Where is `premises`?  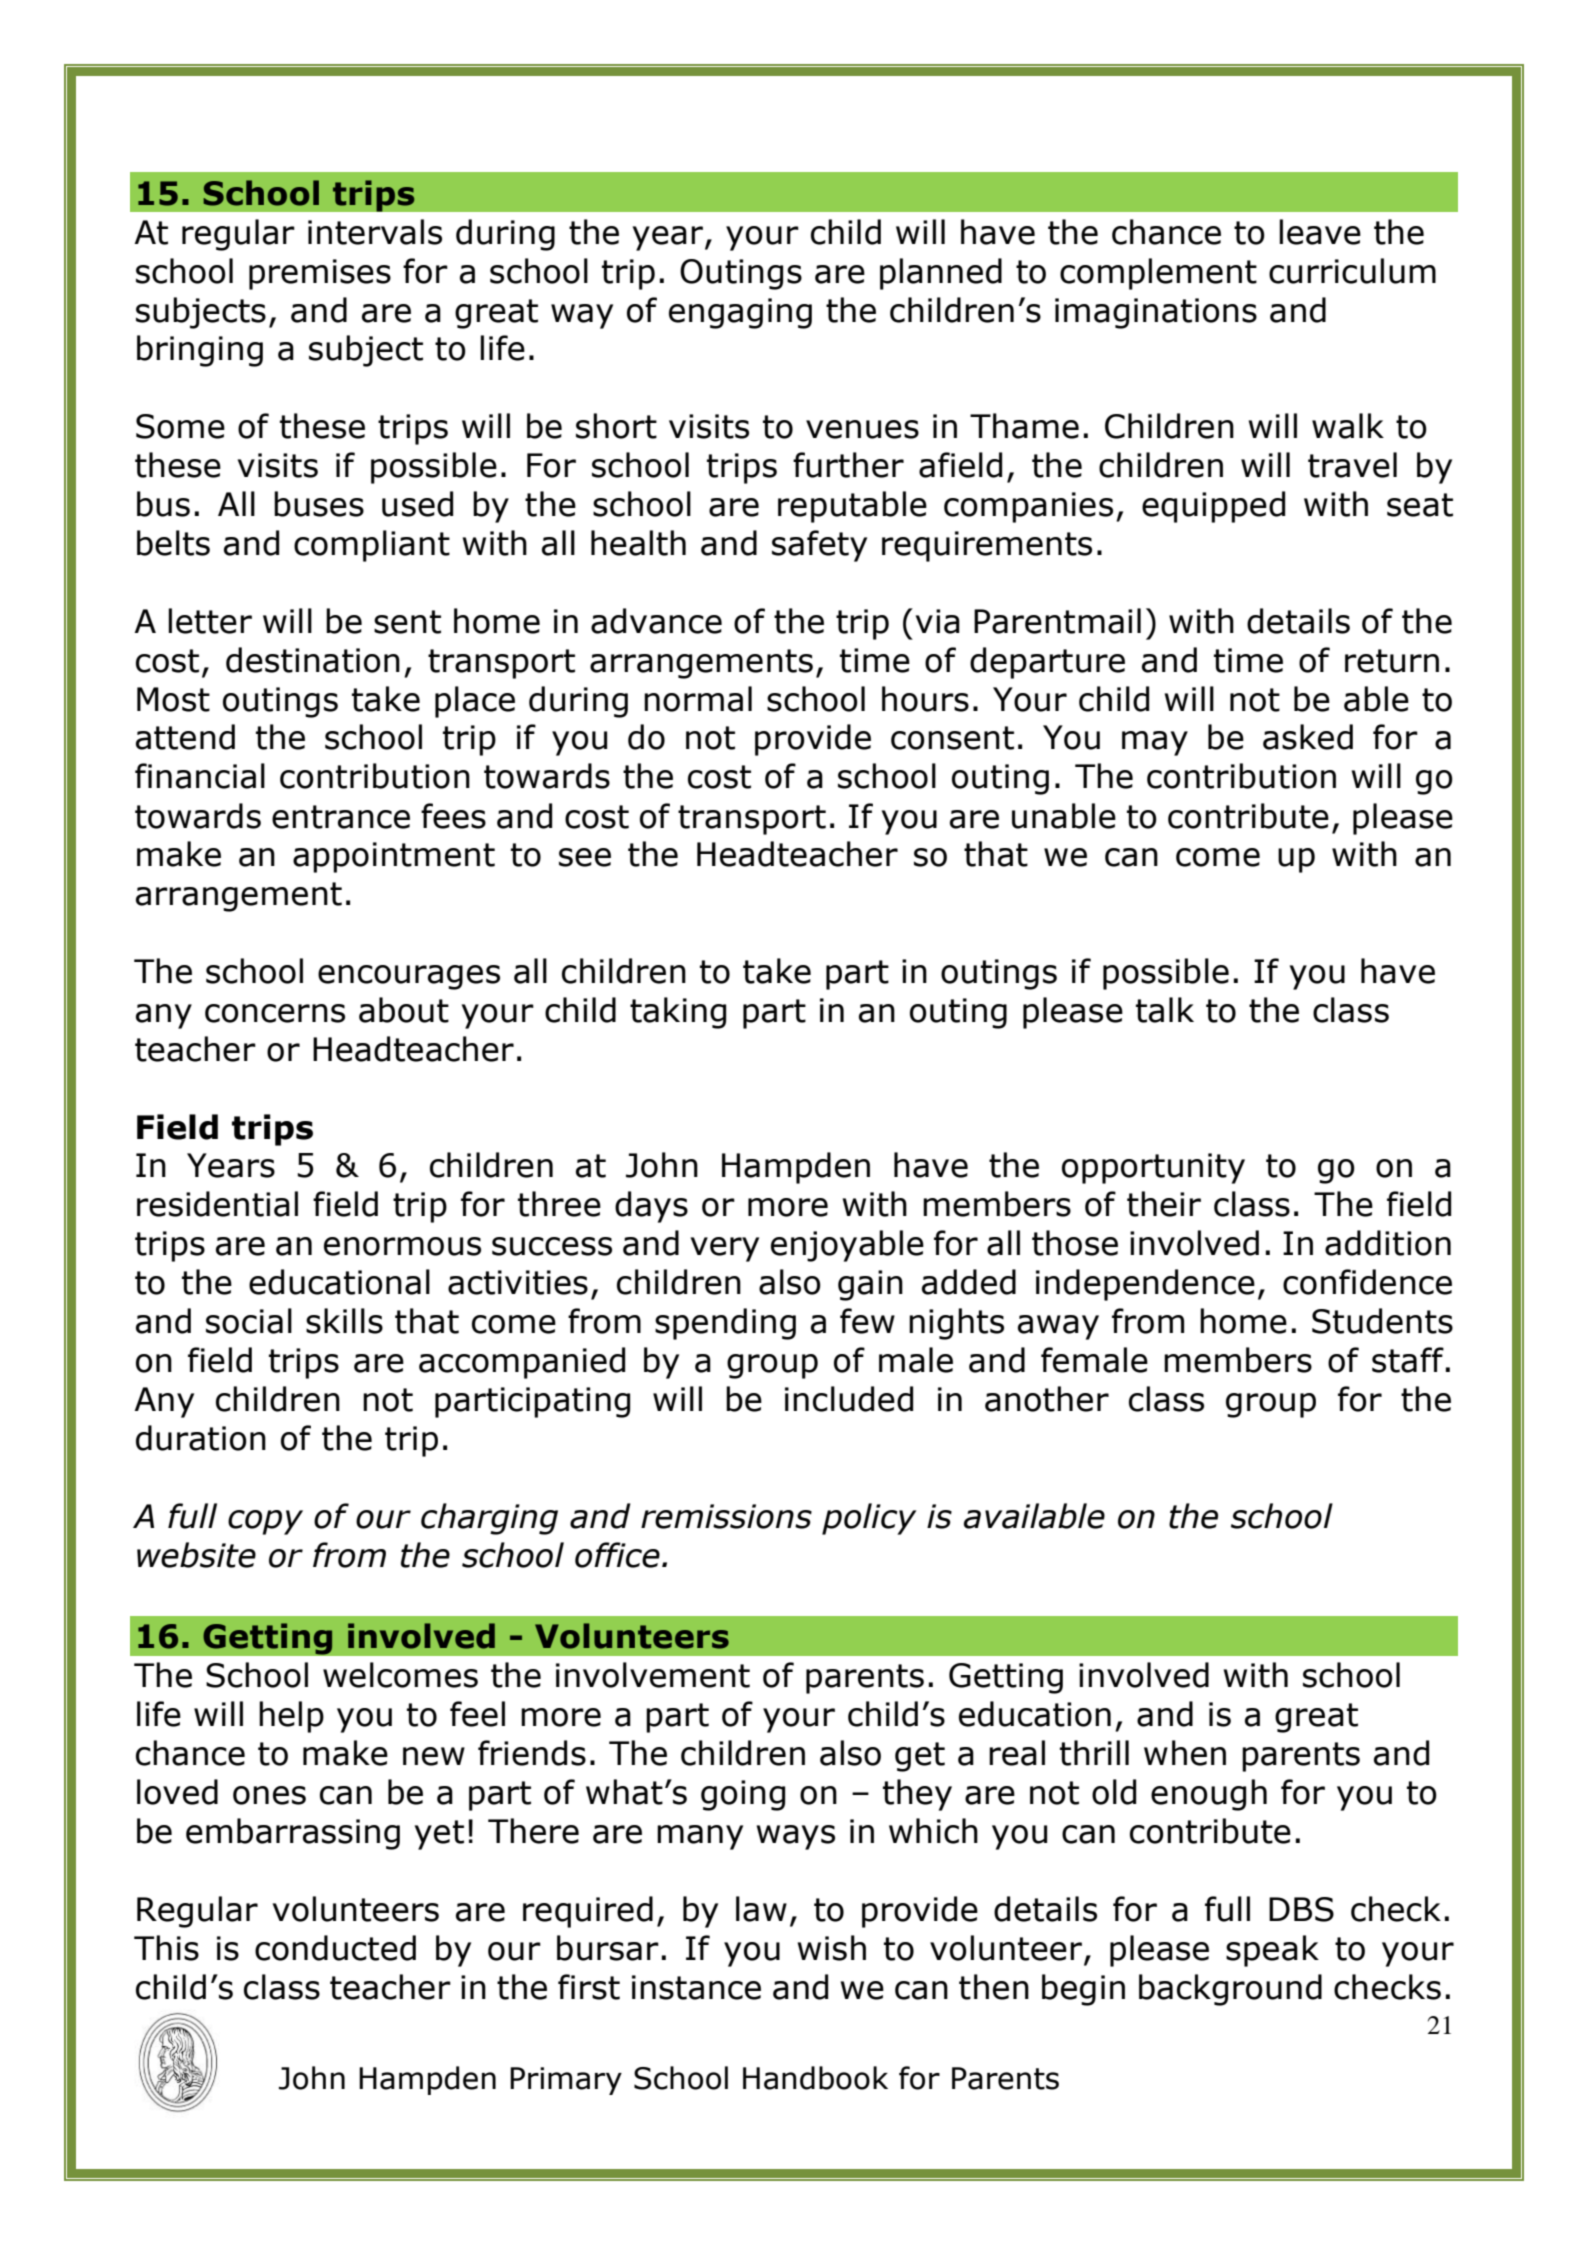
premises is located at coordinates (320, 274).
